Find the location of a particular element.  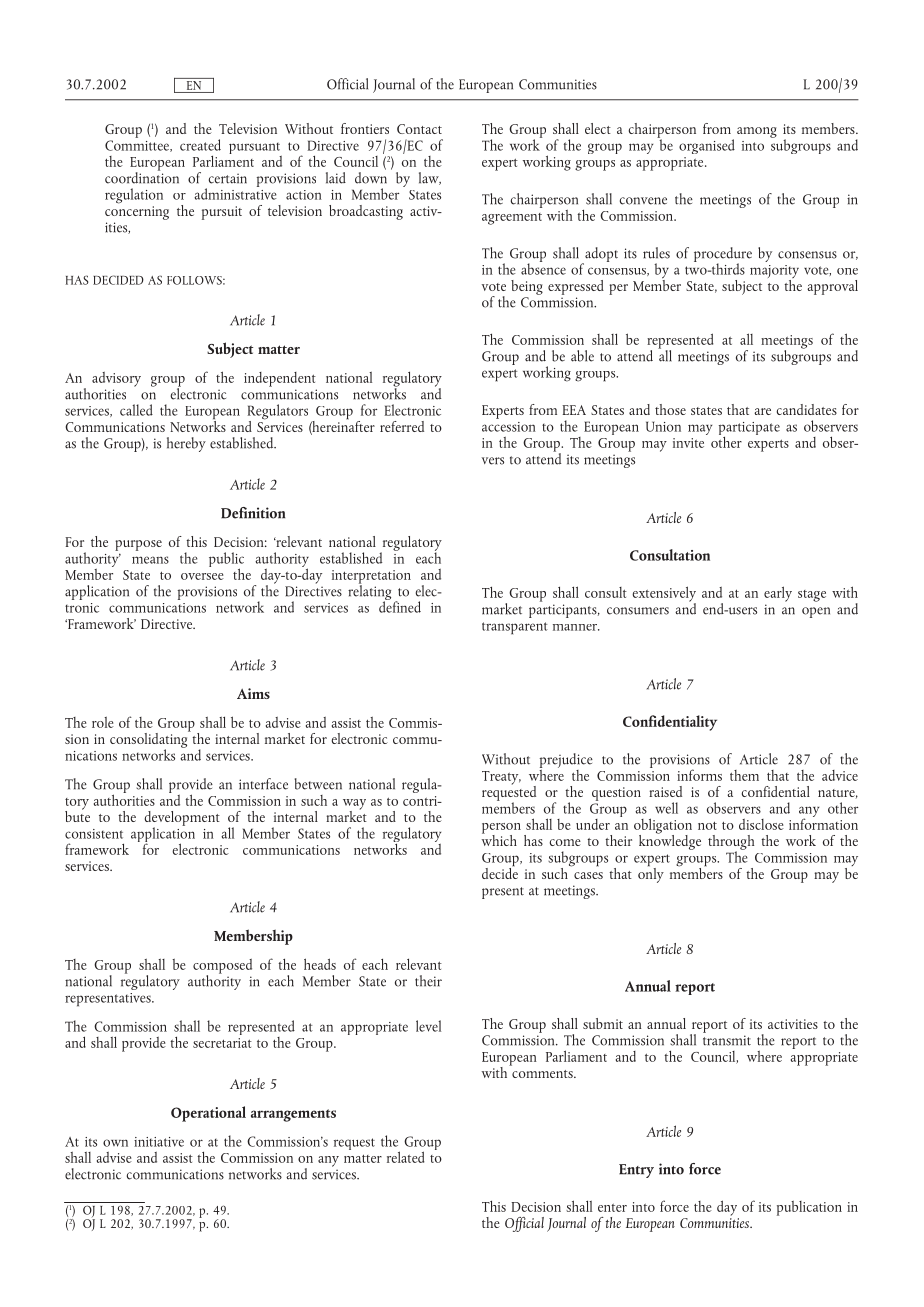

initiative is located at coordinates (159, 1142).
